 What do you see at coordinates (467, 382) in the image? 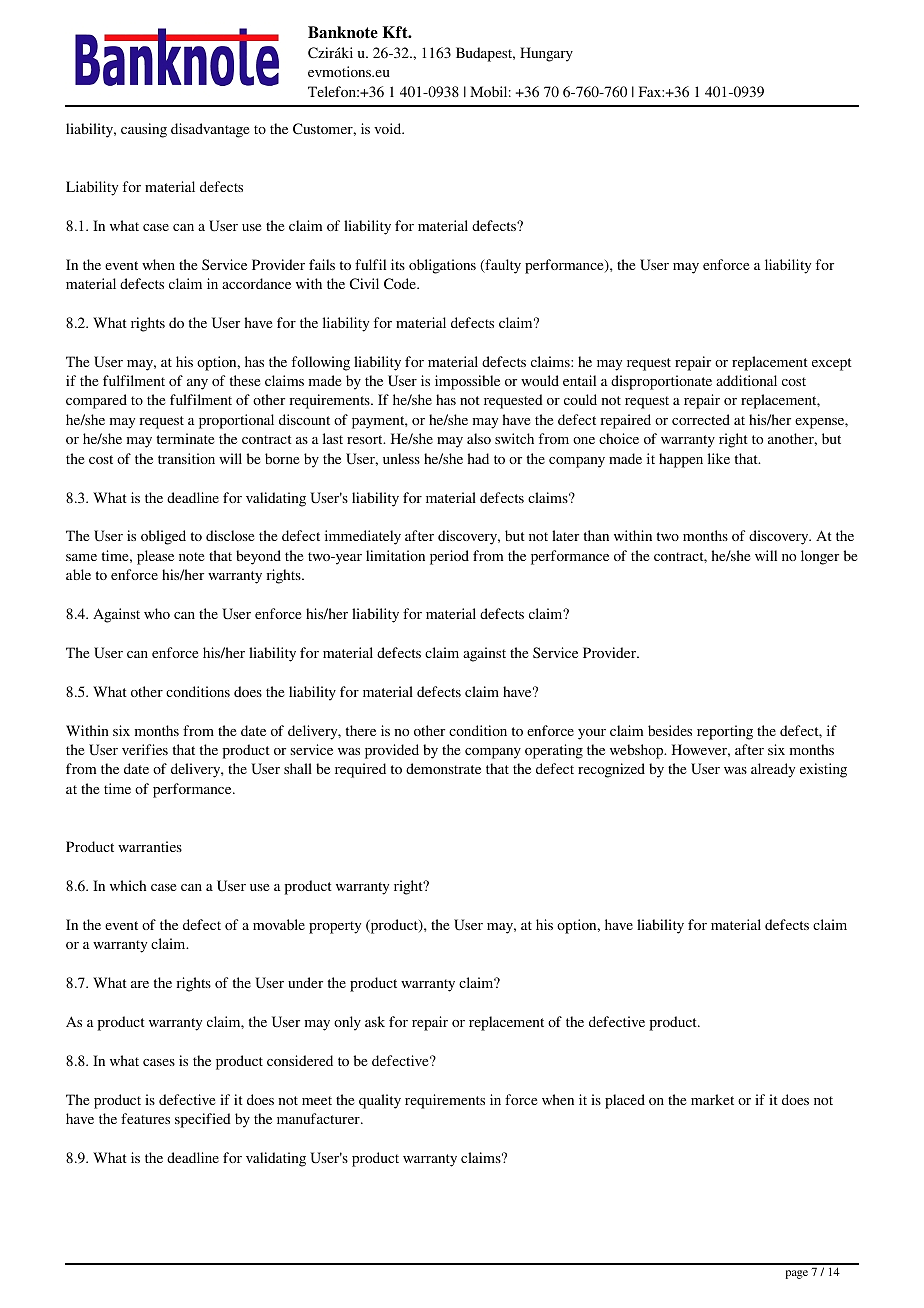
I see `impossible` at bounding box center [467, 382].
